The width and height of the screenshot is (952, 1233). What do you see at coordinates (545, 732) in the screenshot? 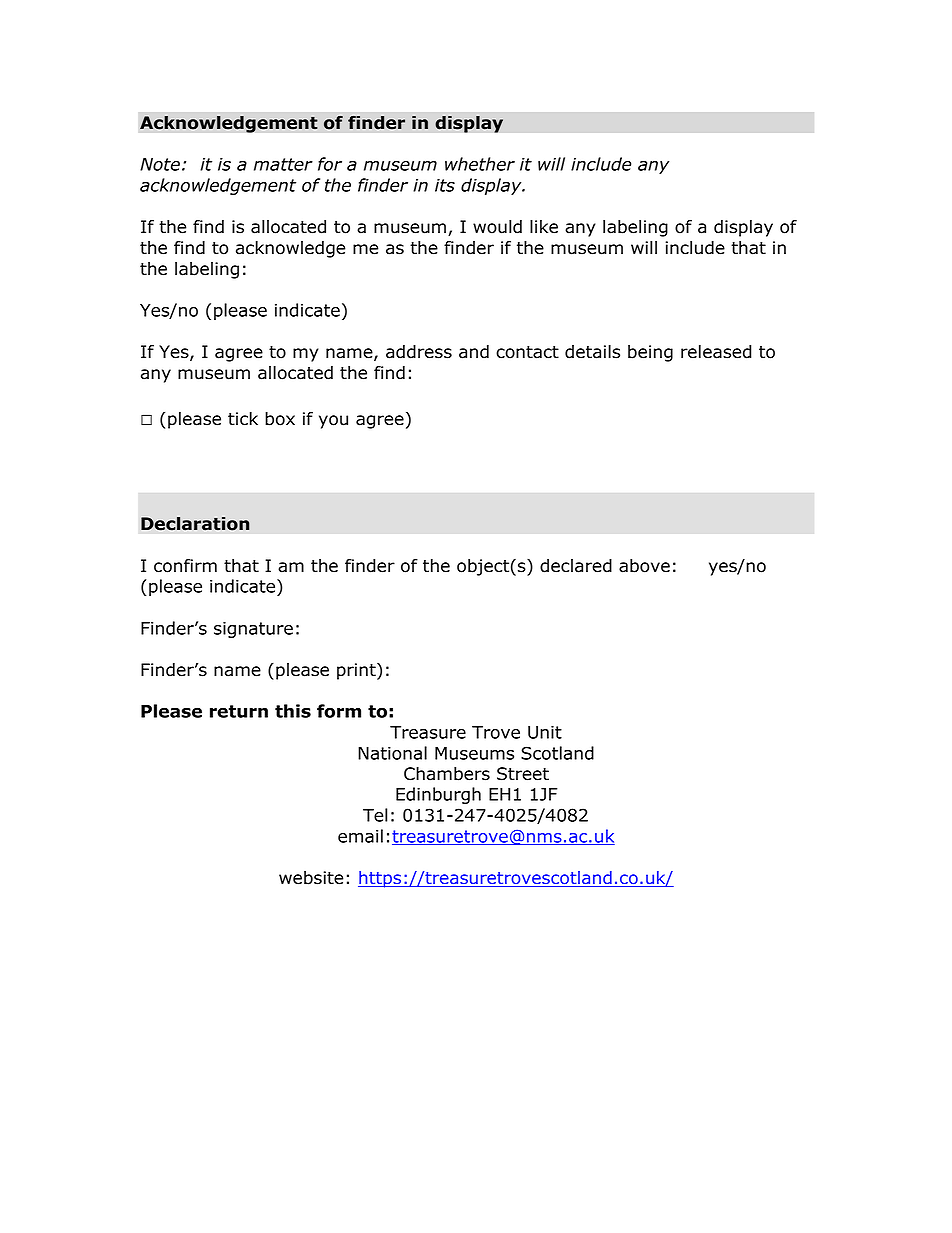
I see `Unit` at bounding box center [545, 732].
